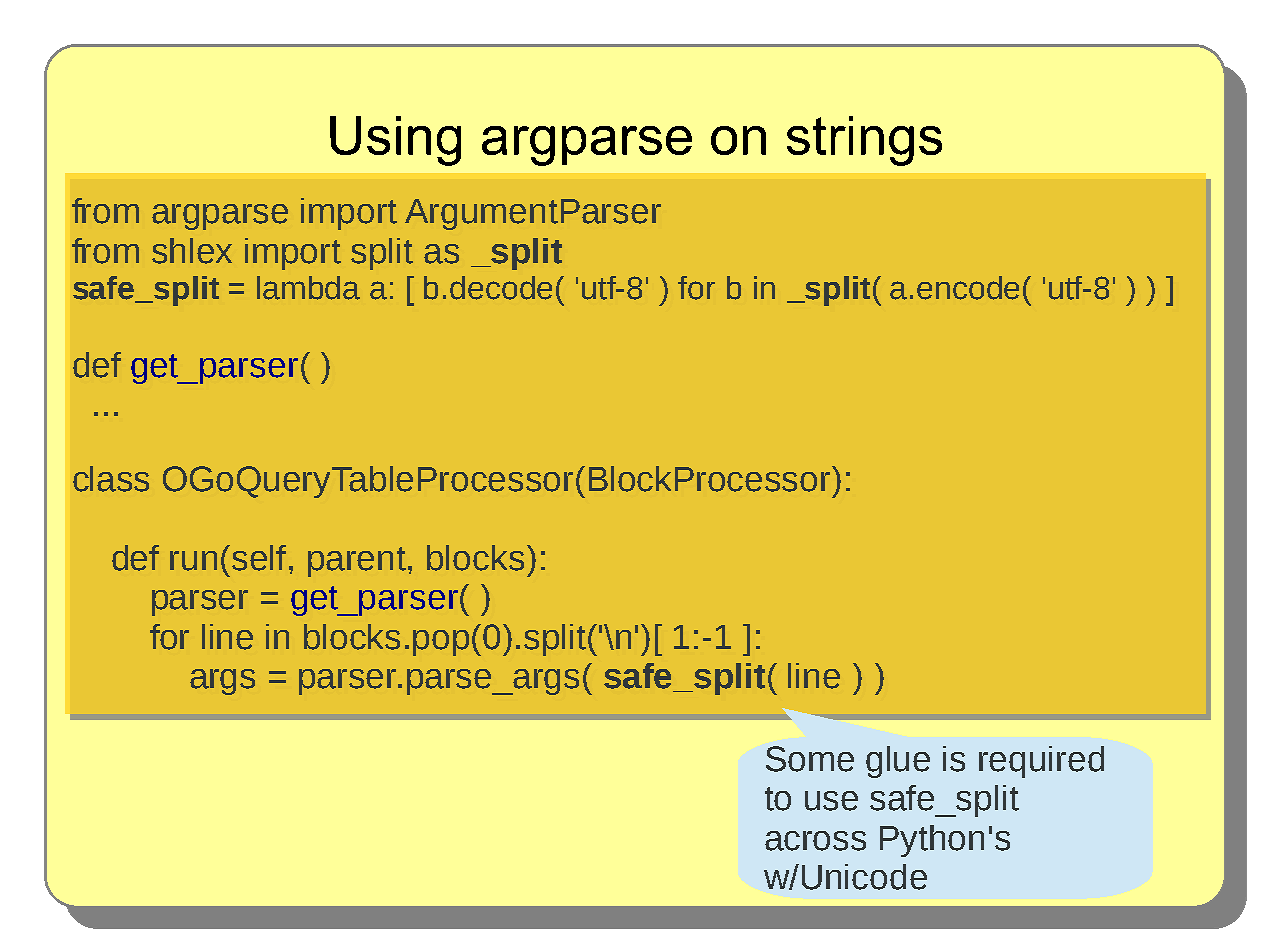 Image resolution: width=1271 pixels, height=952 pixels. What do you see at coordinates (864, 141) in the screenshot?
I see `strings` at bounding box center [864, 141].
